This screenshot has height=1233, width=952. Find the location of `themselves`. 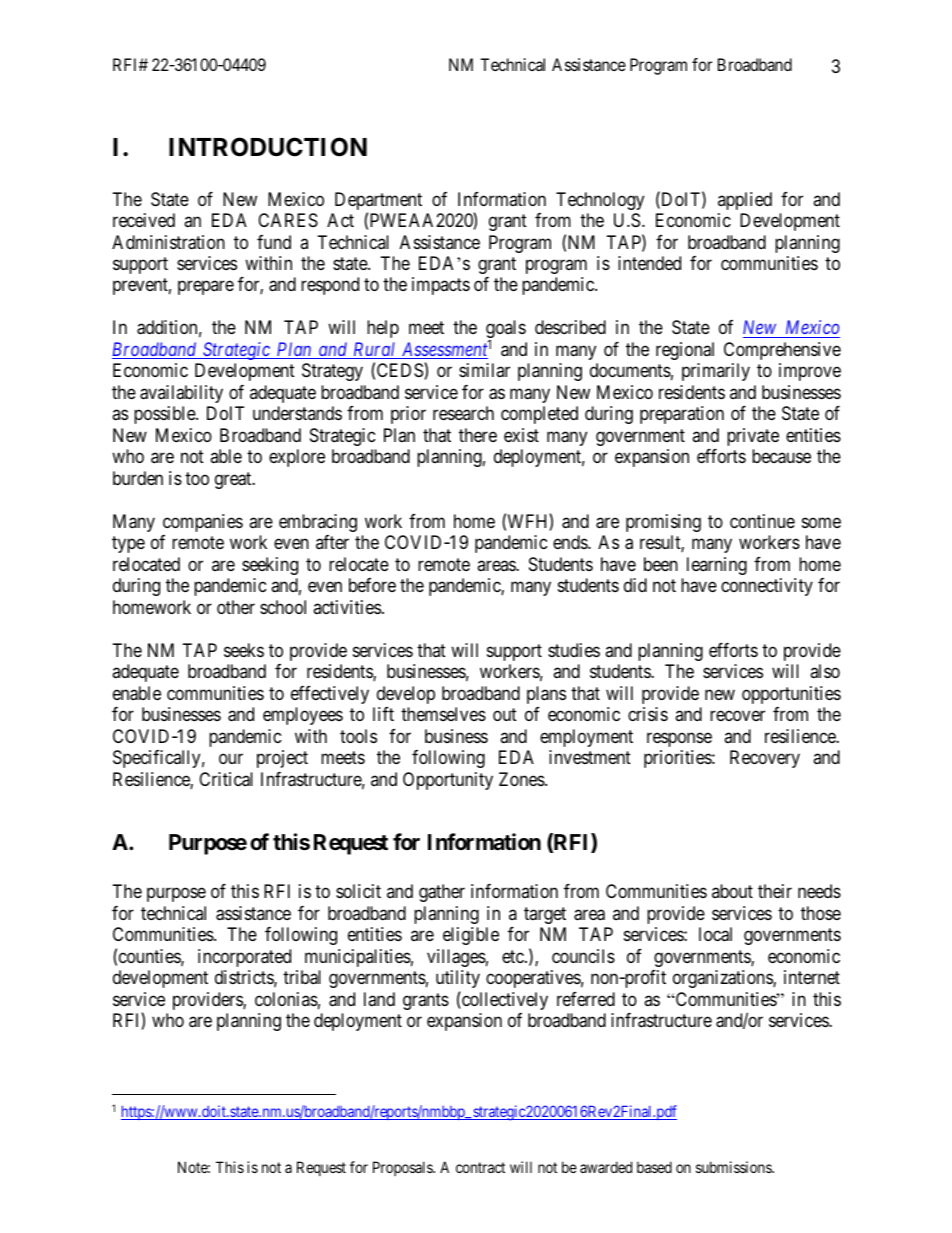

themselves is located at coordinates (443, 714).
